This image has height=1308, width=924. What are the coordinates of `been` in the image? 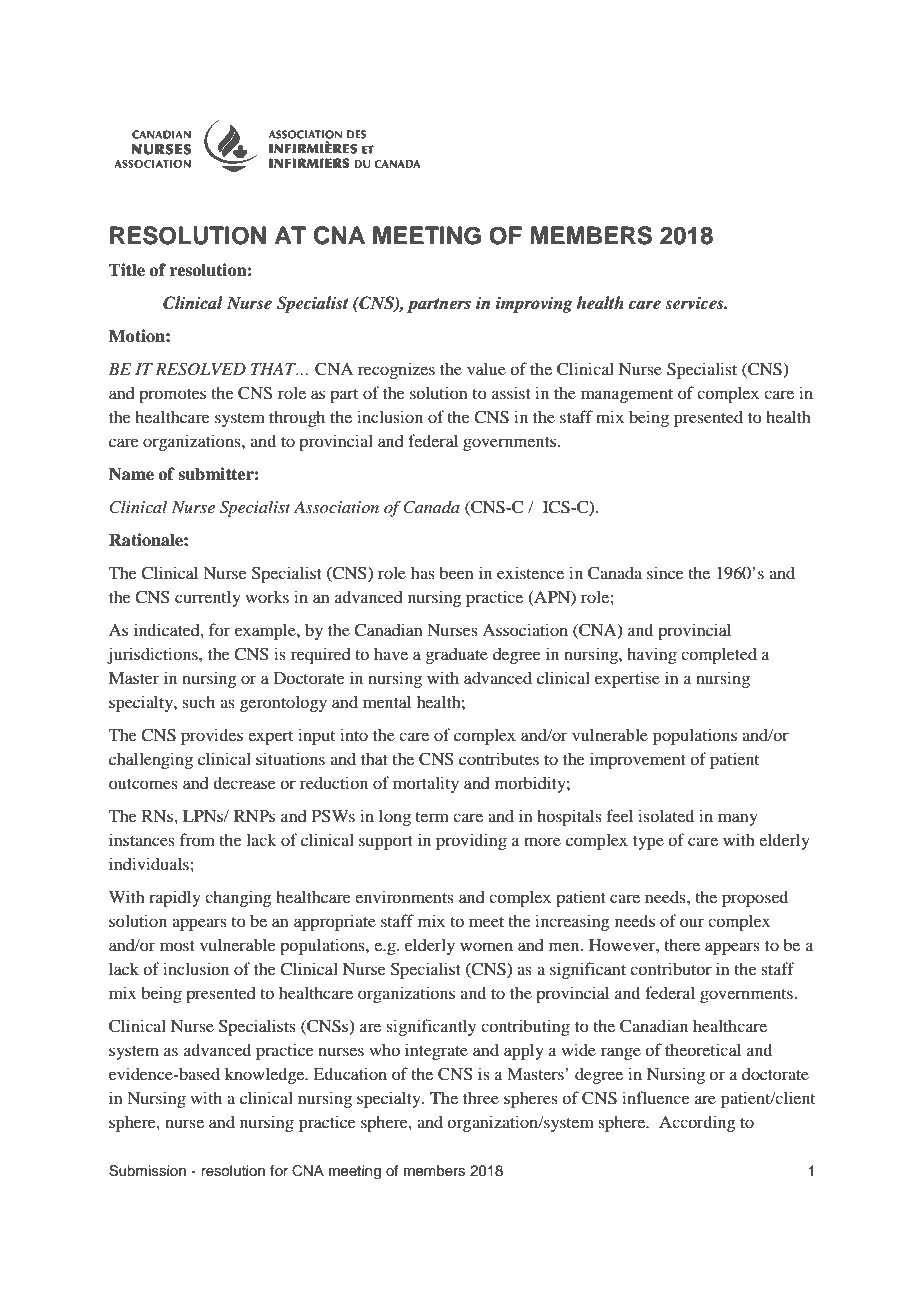 It's located at (456, 572).
